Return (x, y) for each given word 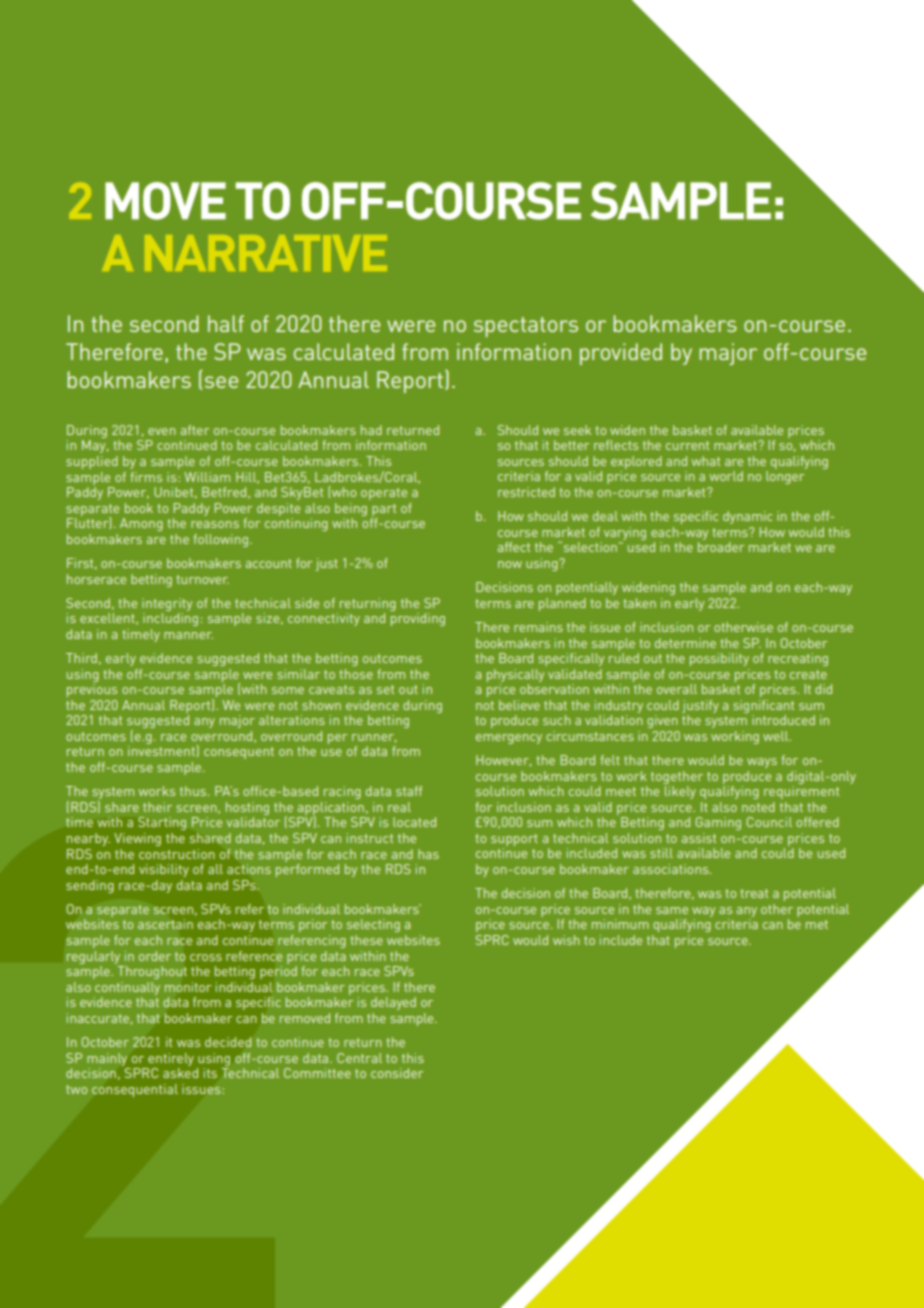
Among (141, 524)
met (817, 924)
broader (721, 547)
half (226, 323)
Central (359, 1058)
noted (758, 807)
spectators (526, 327)
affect (513, 547)
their (157, 807)
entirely (171, 1059)
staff (409, 791)
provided (621, 354)
